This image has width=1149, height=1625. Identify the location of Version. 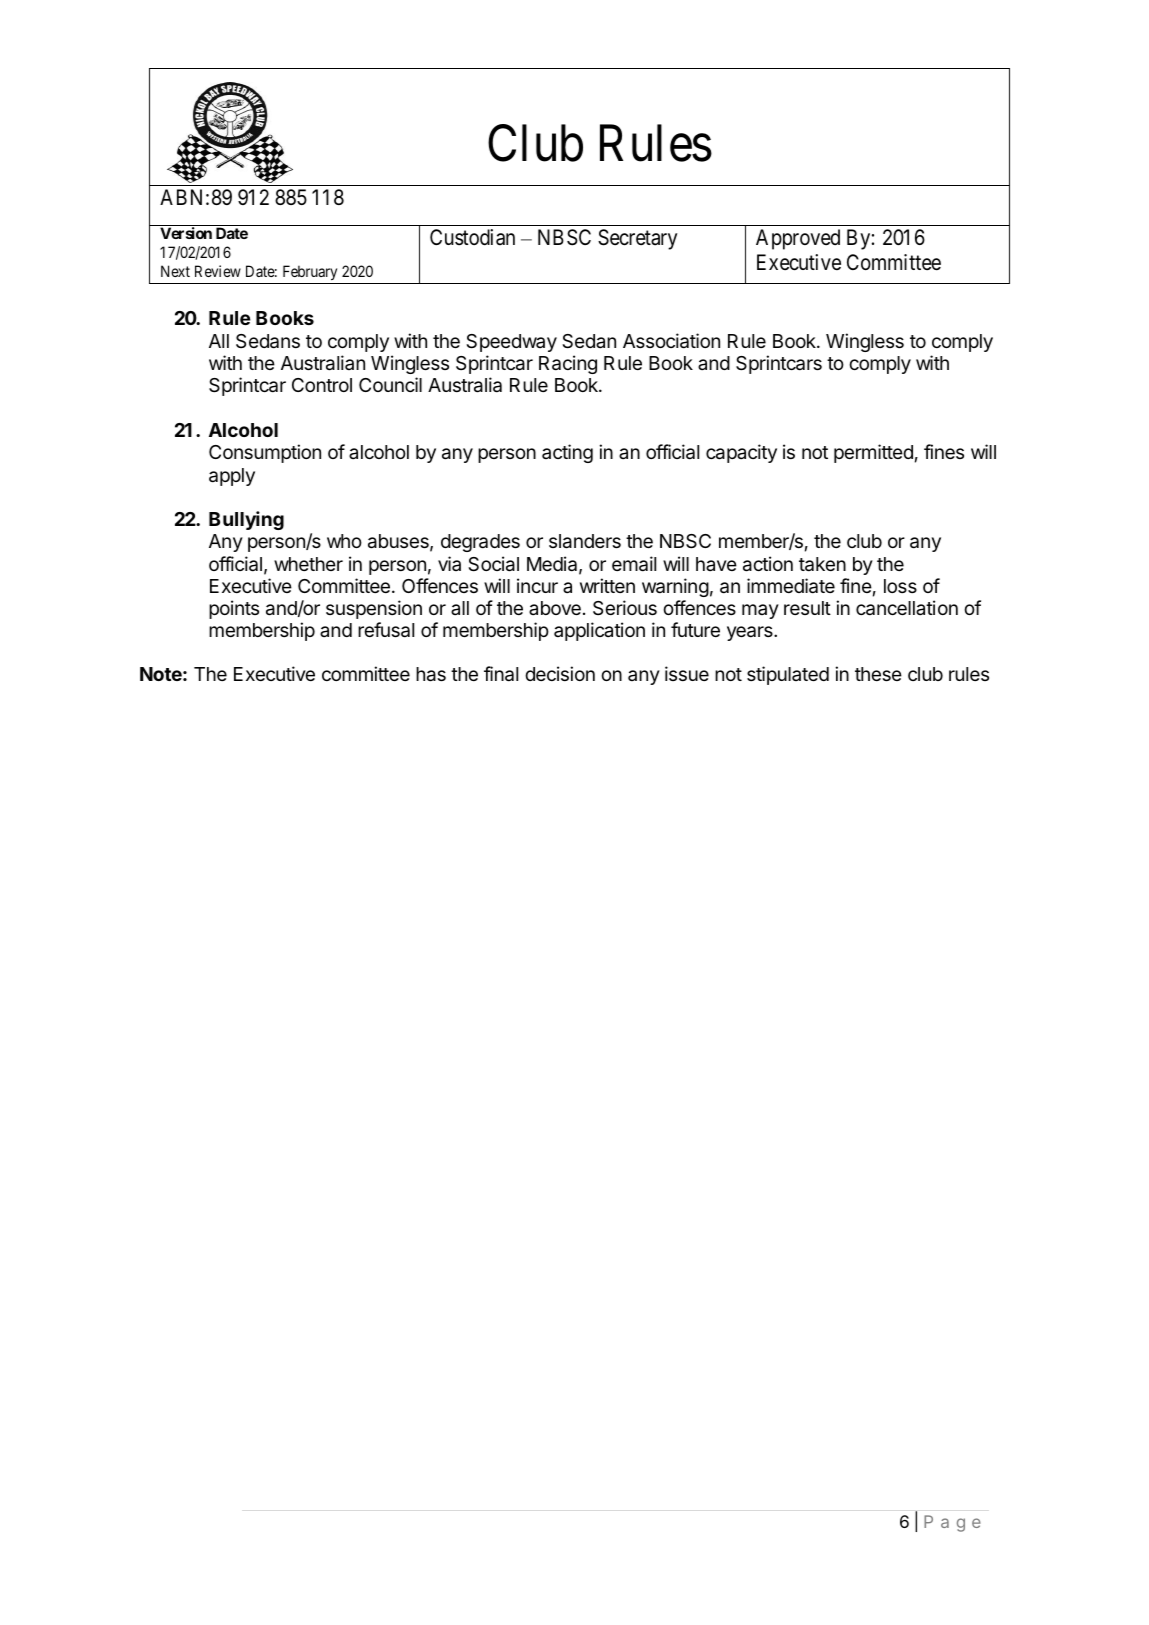
(186, 233).
